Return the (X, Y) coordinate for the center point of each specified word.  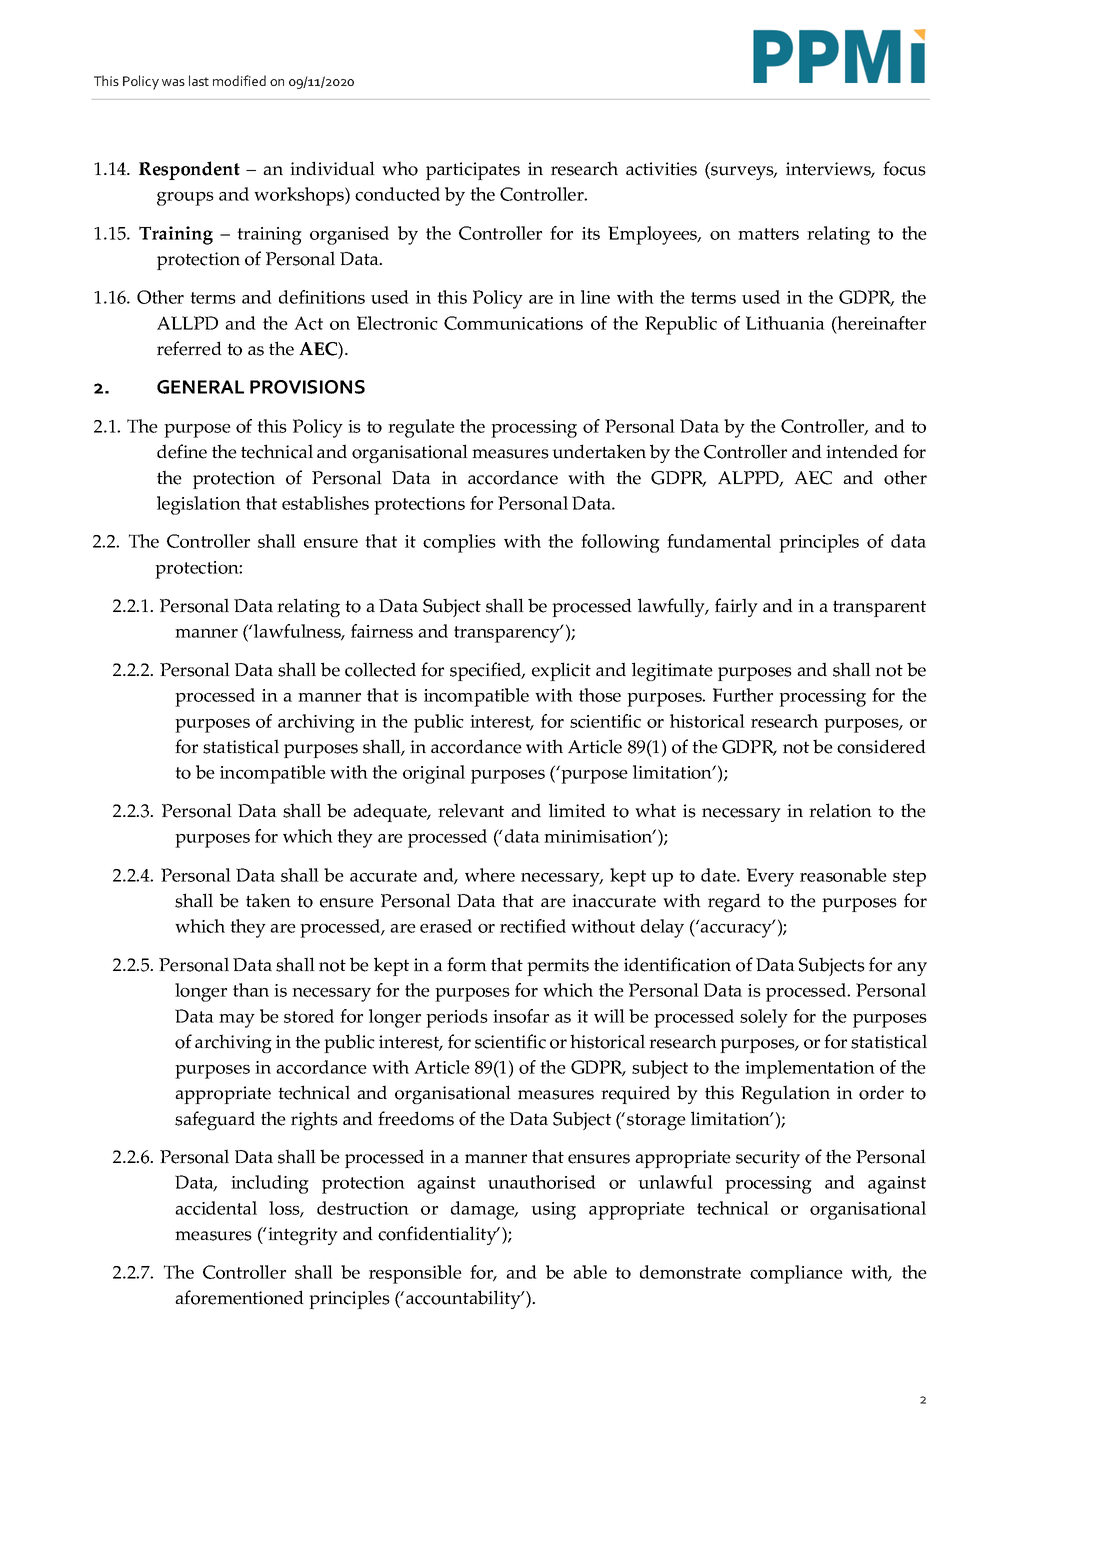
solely (764, 1018)
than (251, 990)
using (553, 1211)
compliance (796, 1274)
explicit (561, 671)
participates (473, 171)
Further (743, 695)
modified (239, 80)
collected (380, 669)
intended (862, 451)
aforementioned (239, 1297)
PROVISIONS (307, 387)
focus (904, 168)
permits (558, 967)
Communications (513, 323)
